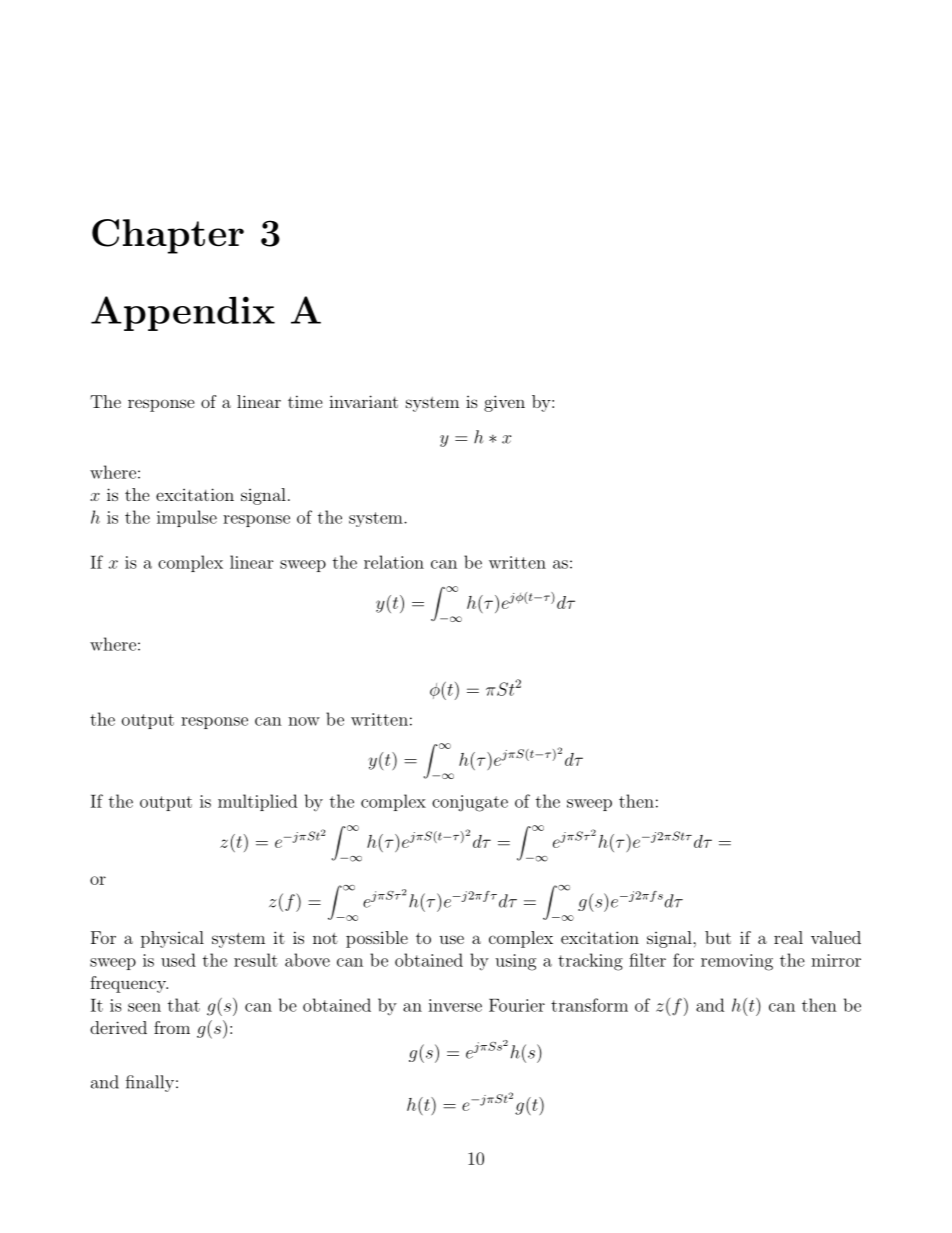 The image size is (952, 1233). What do you see at coordinates (788, 937) in the image?
I see `real` at bounding box center [788, 937].
